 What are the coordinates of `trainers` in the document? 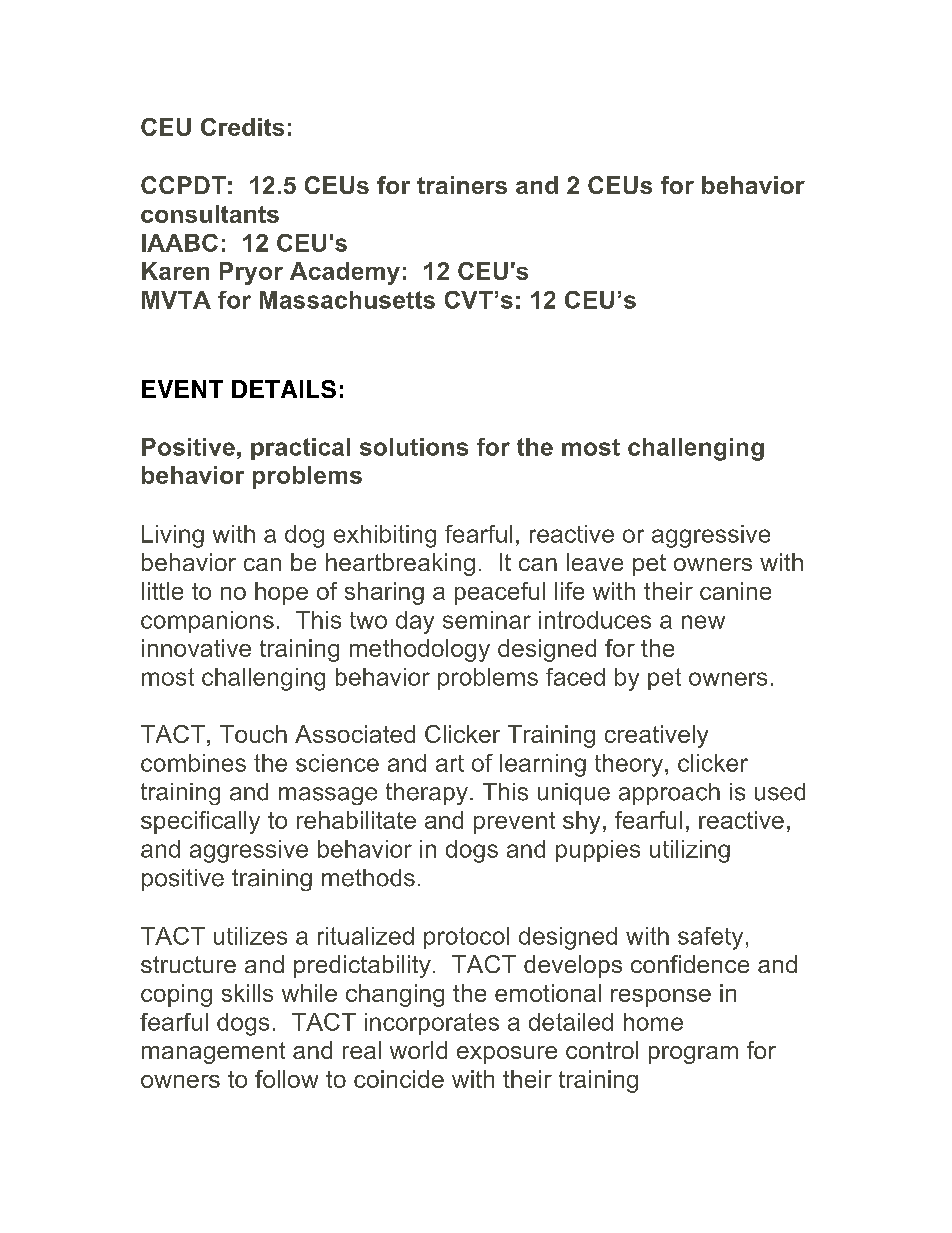 It's located at (462, 185).
